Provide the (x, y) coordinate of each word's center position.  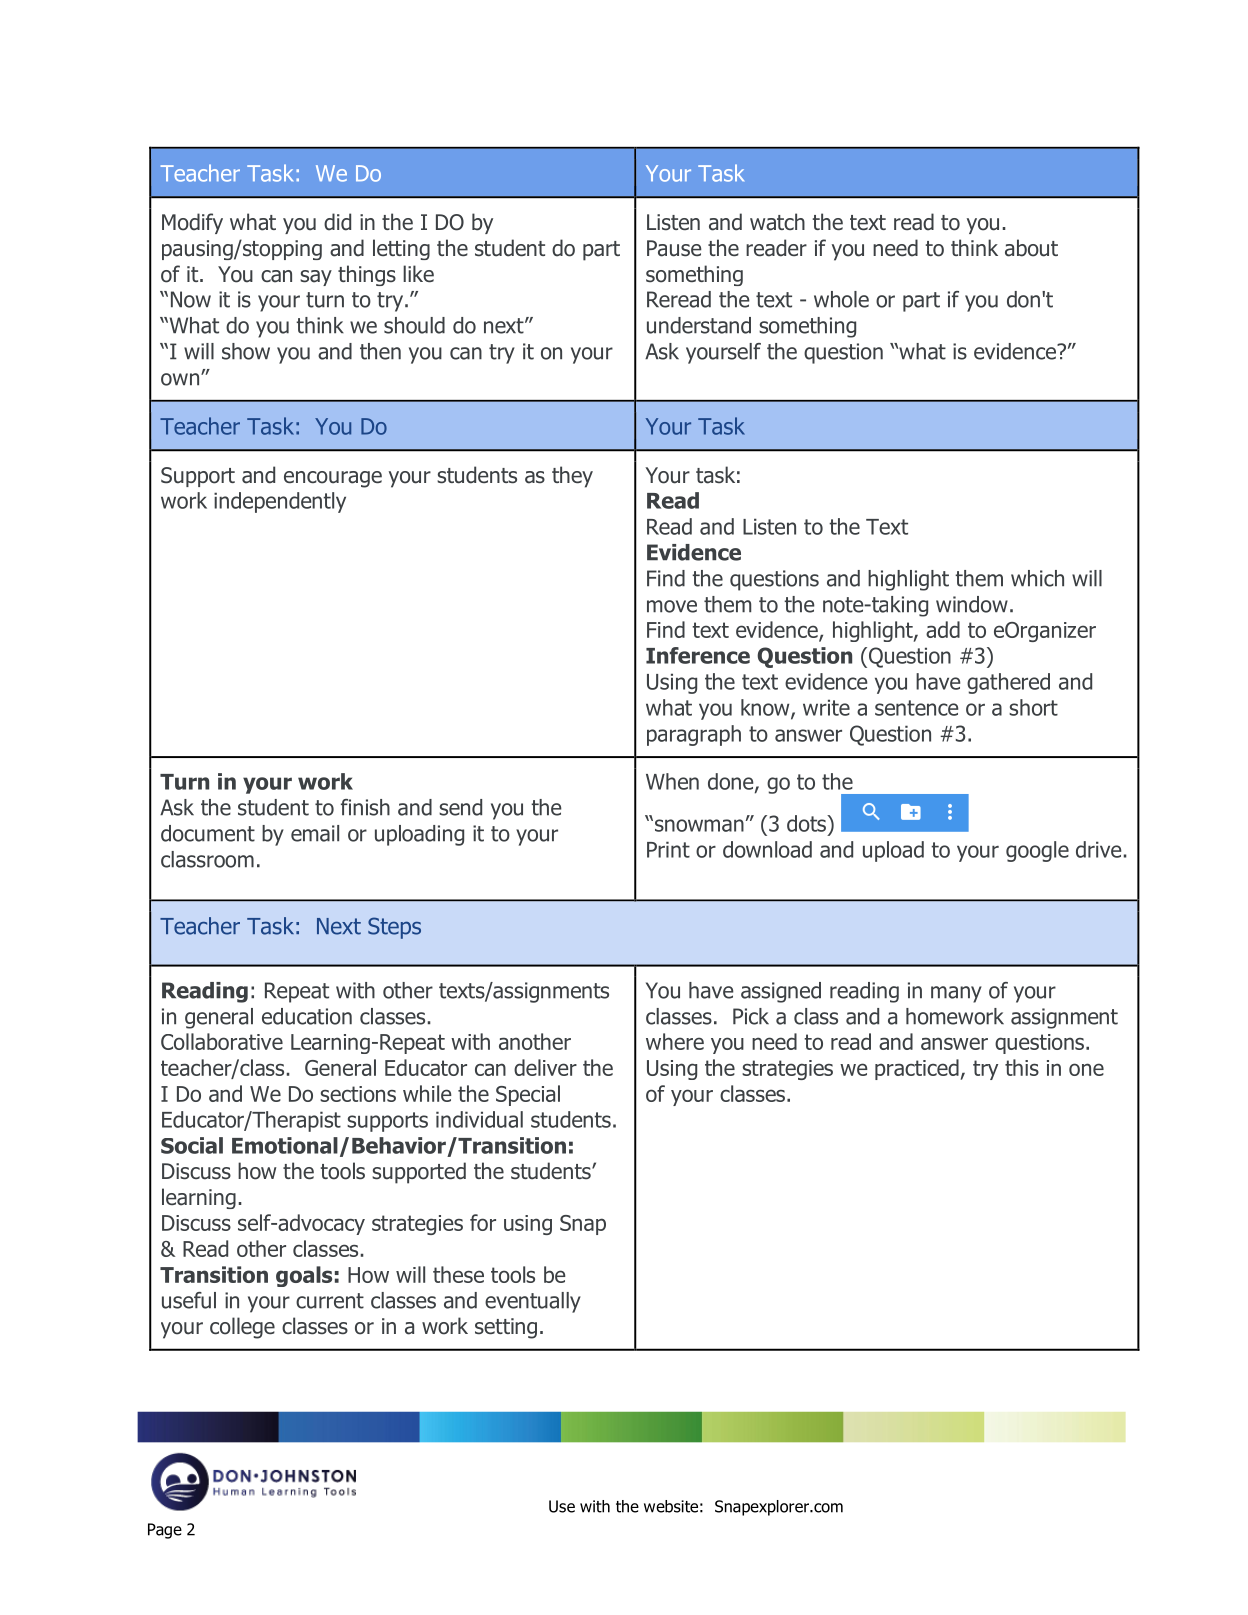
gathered (1008, 683)
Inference (698, 655)
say (316, 278)
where (675, 1041)
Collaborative (222, 1041)
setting (506, 1328)
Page (165, 1531)
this (1022, 1067)
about (1031, 248)
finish (365, 807)
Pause (674, 248)
